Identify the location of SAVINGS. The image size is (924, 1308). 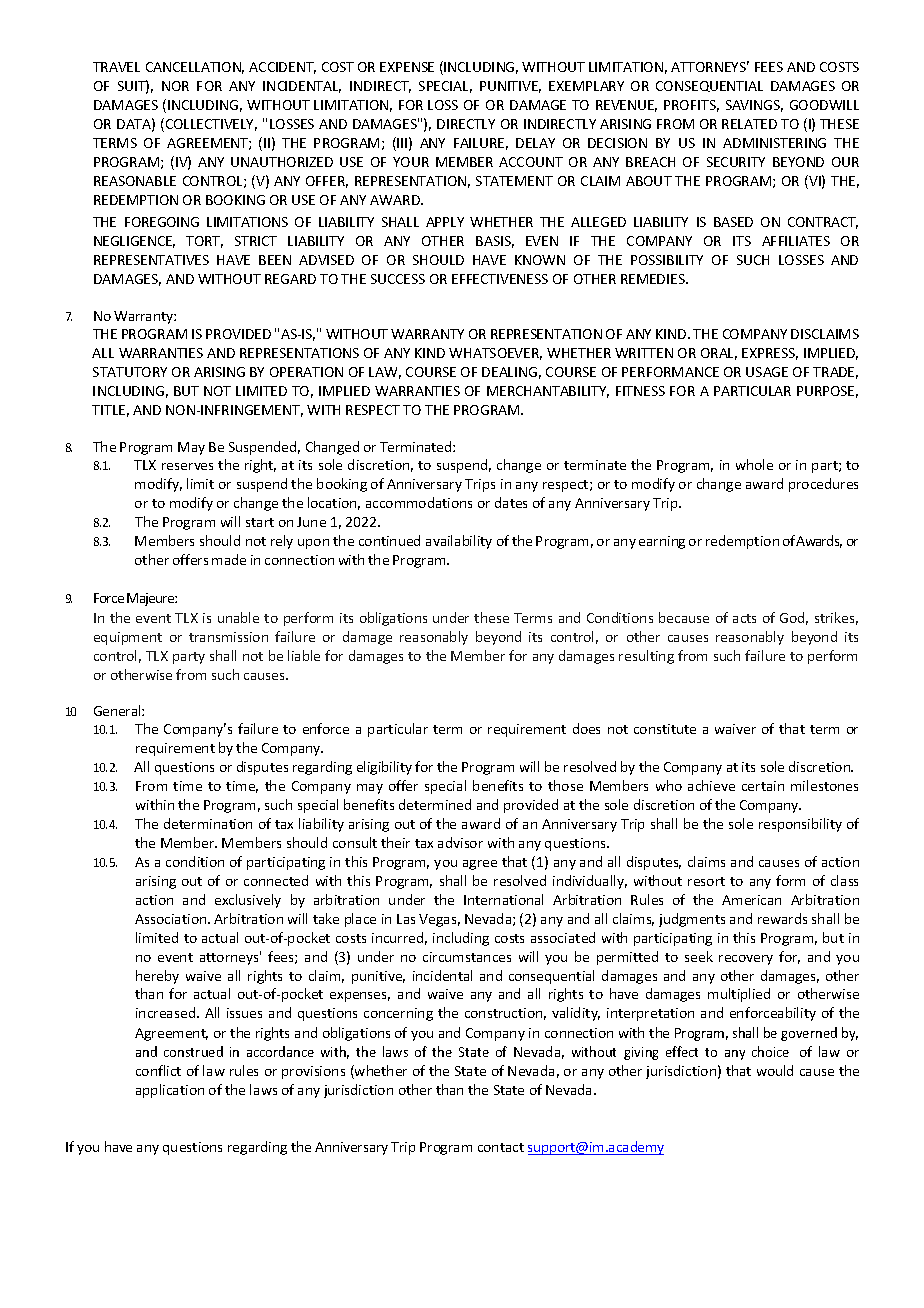
(754, 106).
